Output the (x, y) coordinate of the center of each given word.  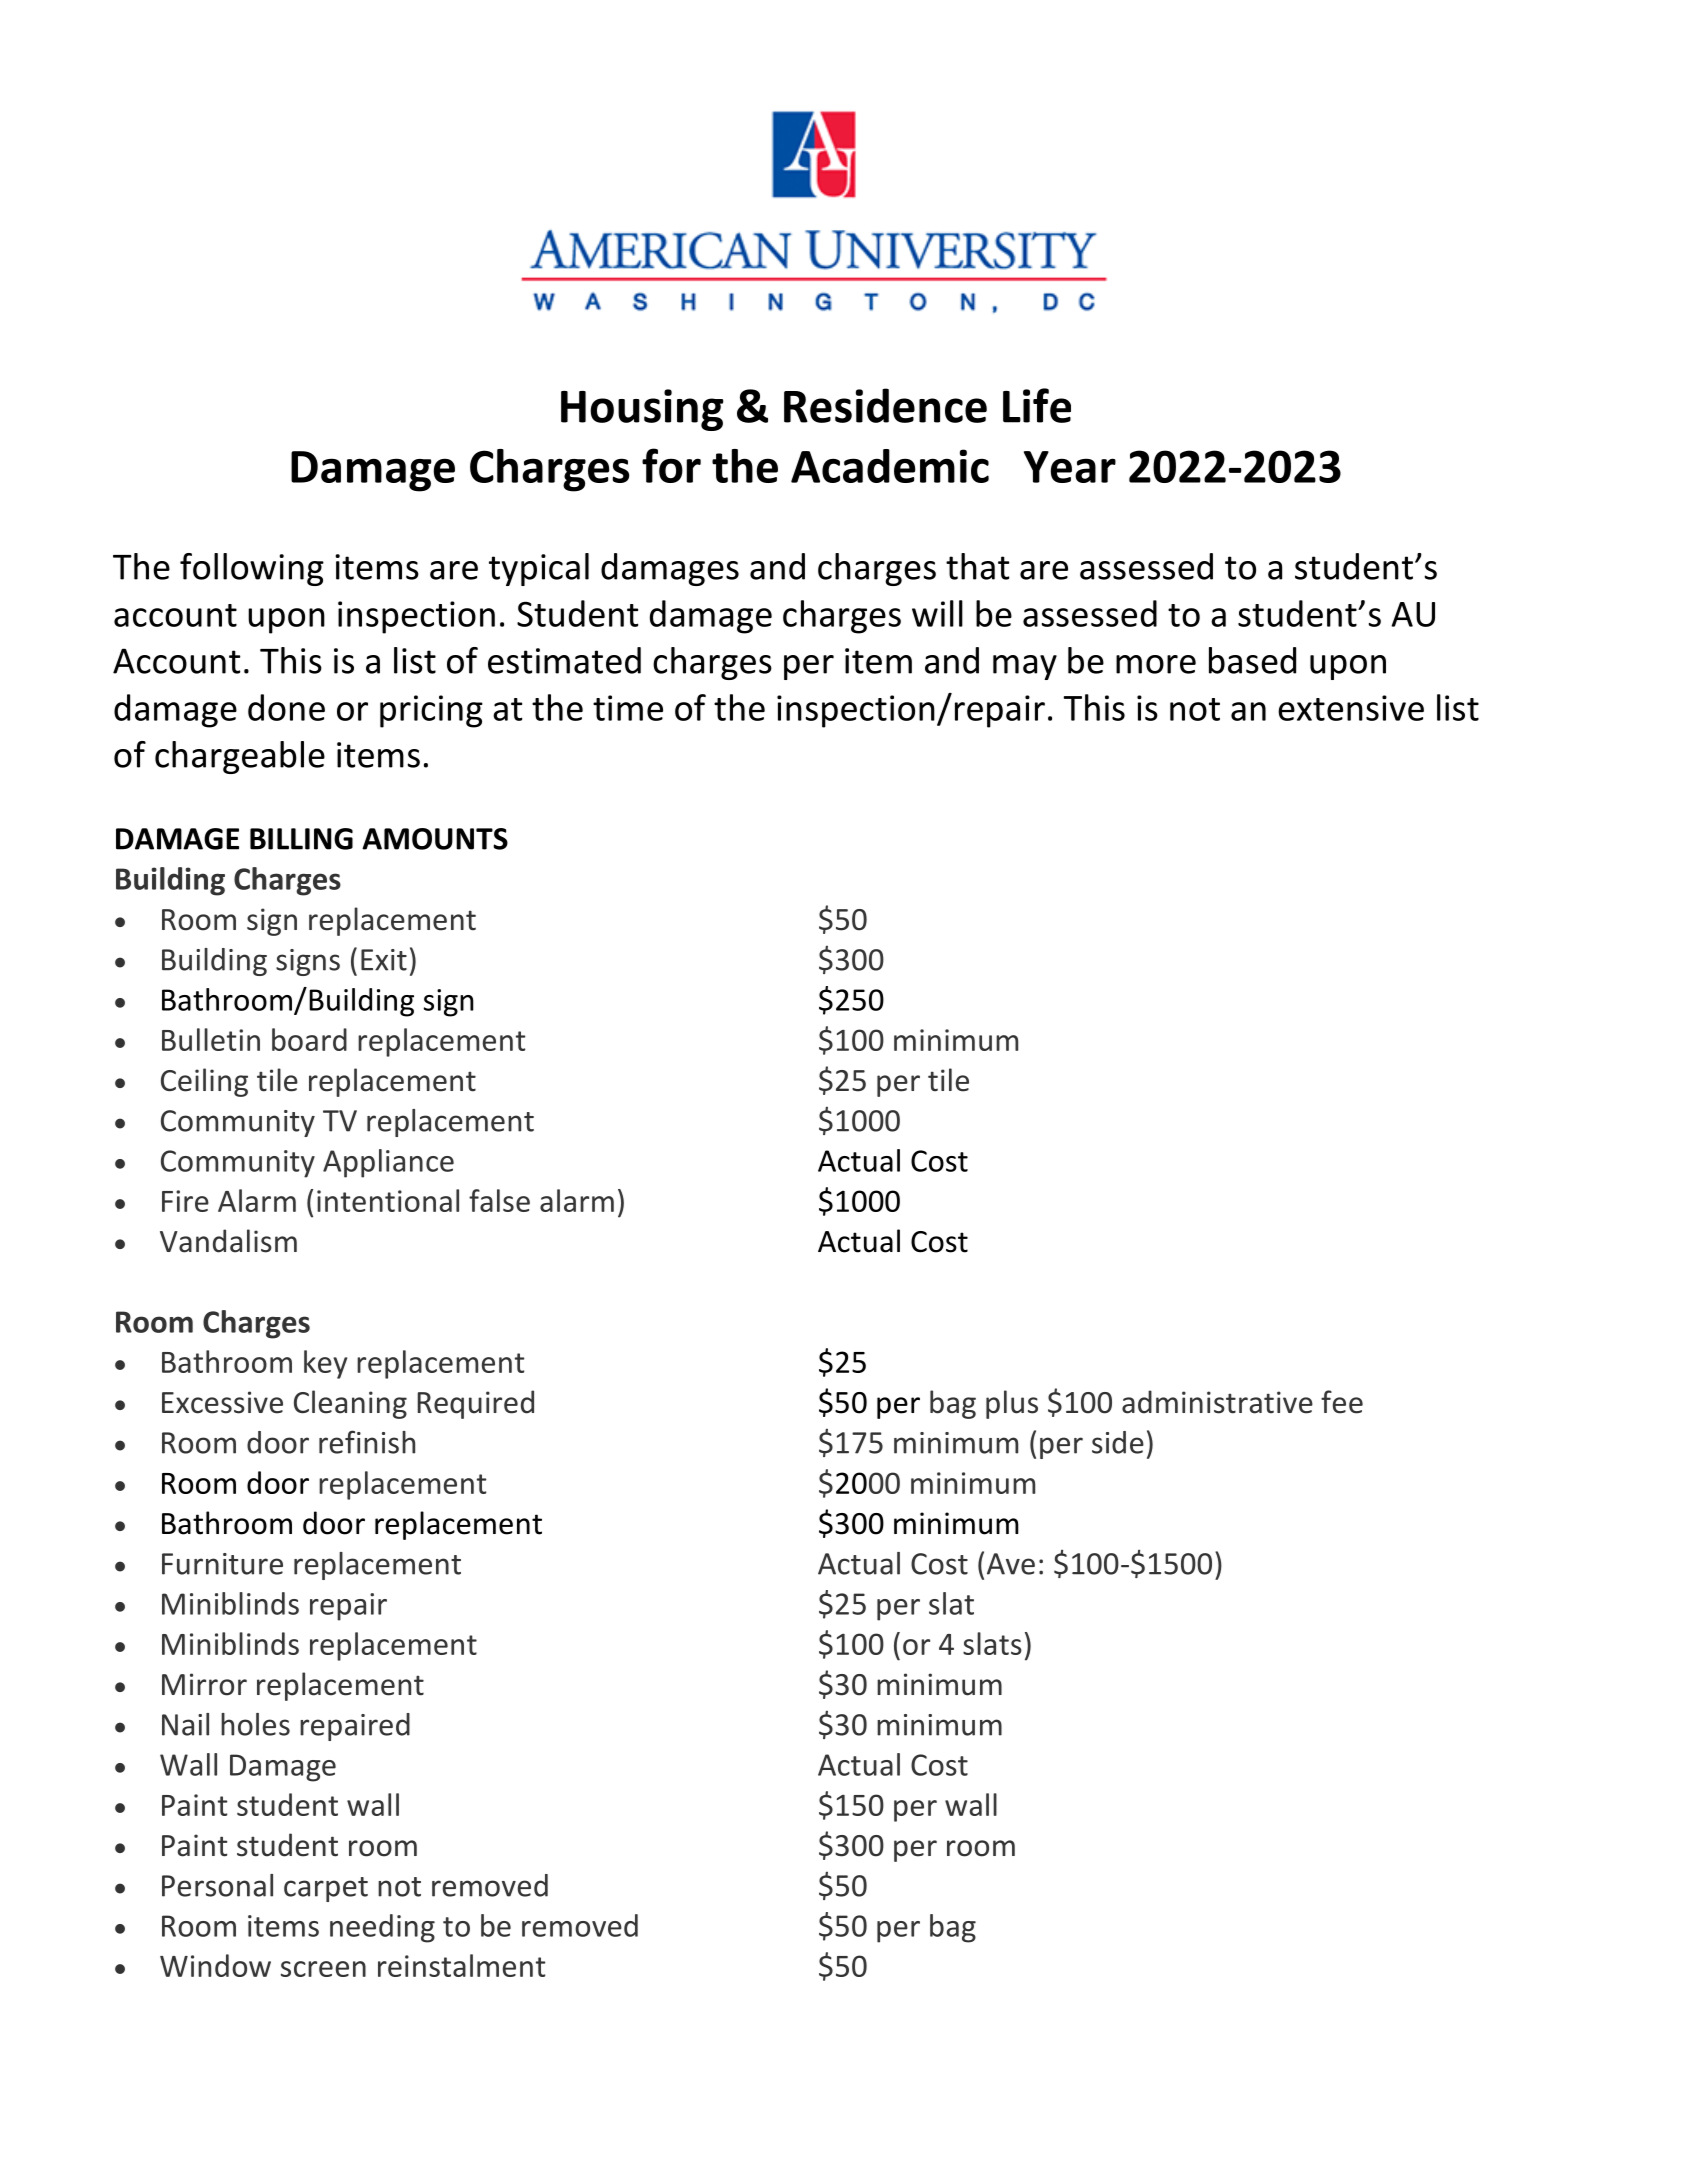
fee (1342, 1402)
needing (382, 1928)
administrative (1217, 1402)
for (671, 465)
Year (1070, 467)
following (252, 569)
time (628, 708)
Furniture (222, 1564)
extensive (1351, 708)
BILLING (301, 839)
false (499, 1200)
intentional (388, 1200)
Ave (1011, 1564)
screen (323, 1969)
